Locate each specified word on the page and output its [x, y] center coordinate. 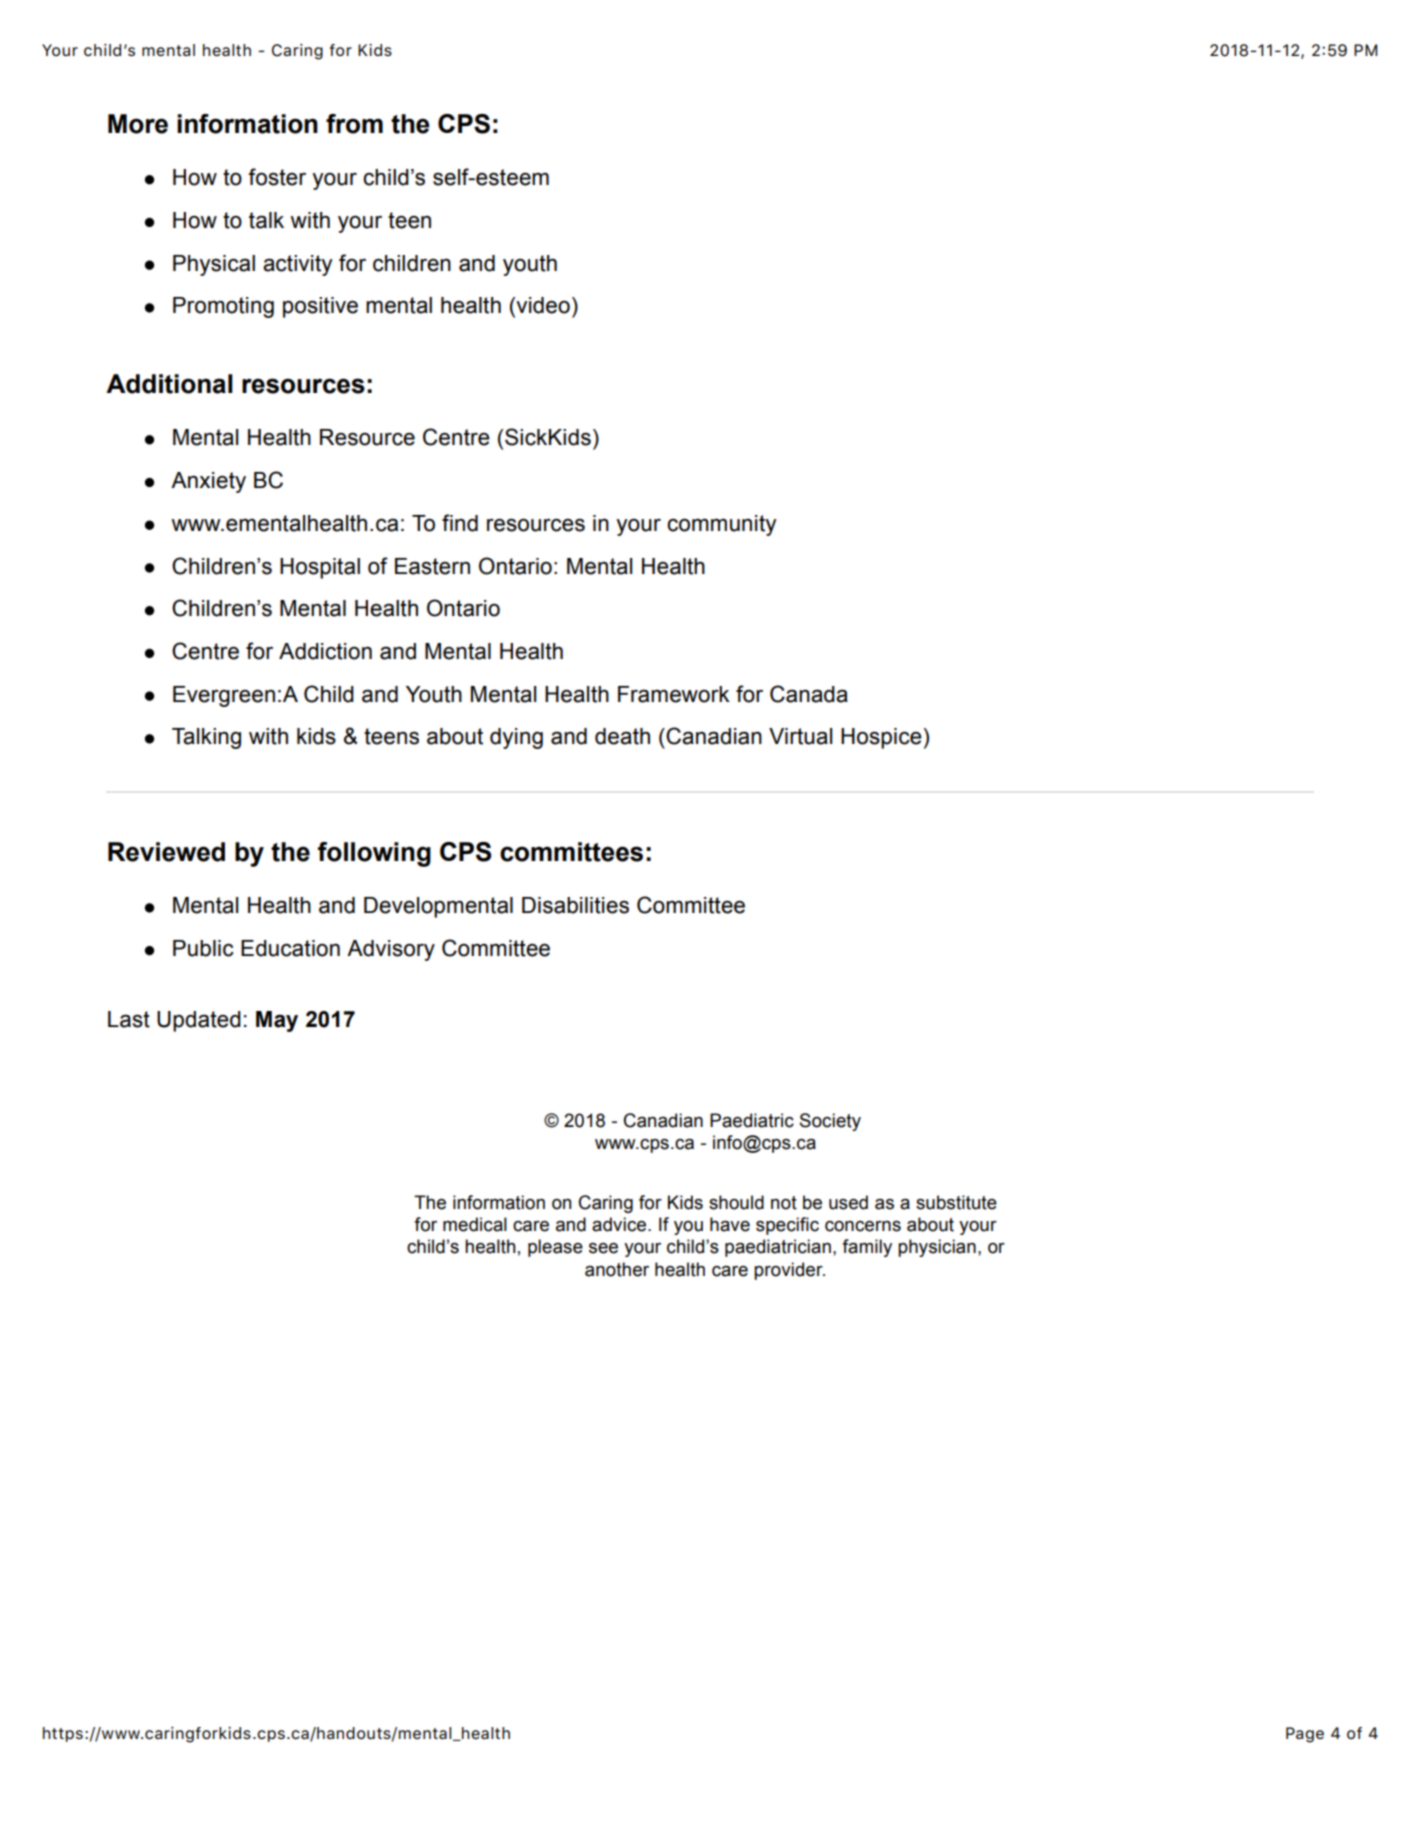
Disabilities [575, 905]
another [617, 1269]
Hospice [881, 738]
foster [277, 177]
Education [290, 948]
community [722, 525]
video [542, 306]
